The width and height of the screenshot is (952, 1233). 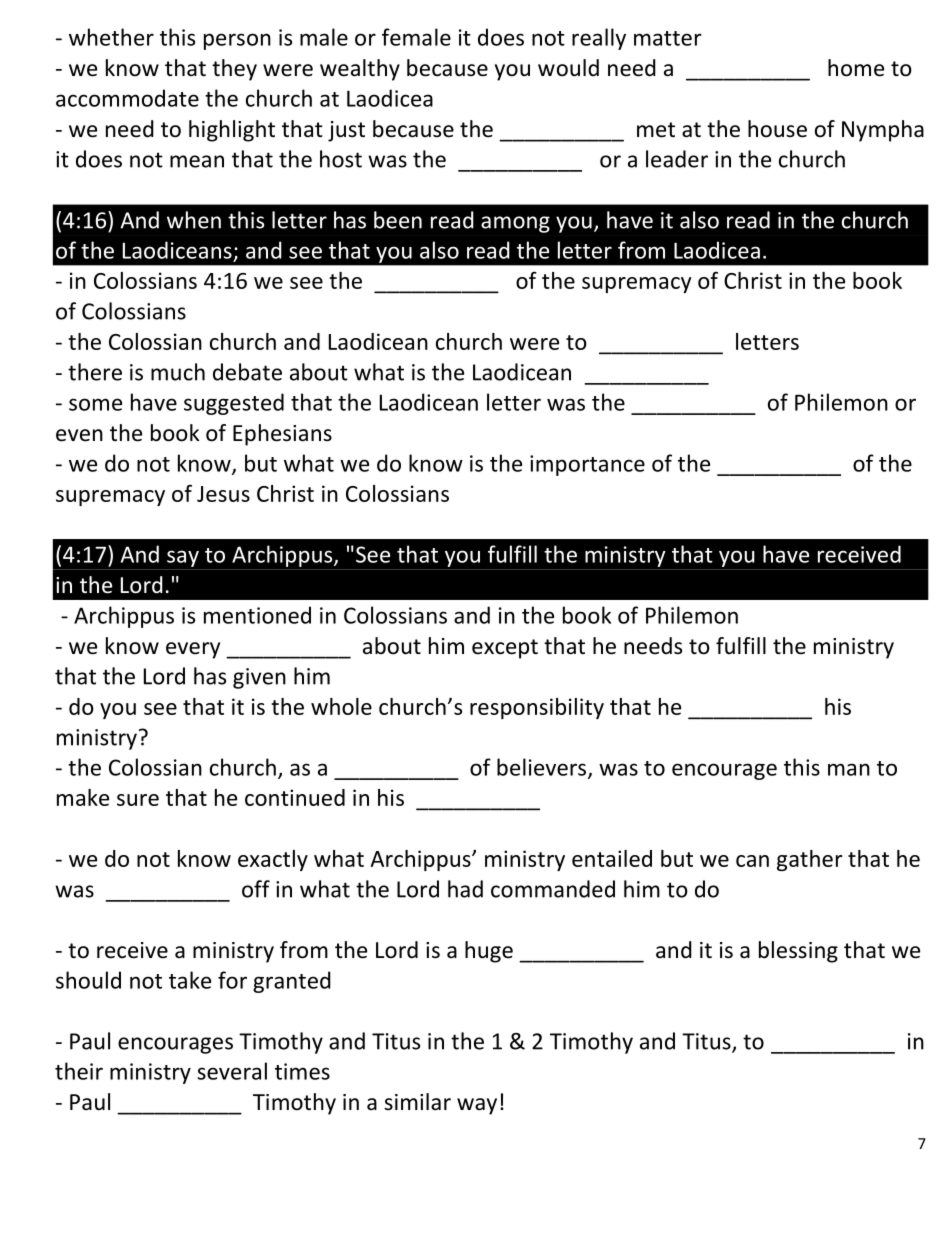 What do you see at coordinates (138, 800) in the screenshot?
I see `sure` at bounding box center [138, 800].
